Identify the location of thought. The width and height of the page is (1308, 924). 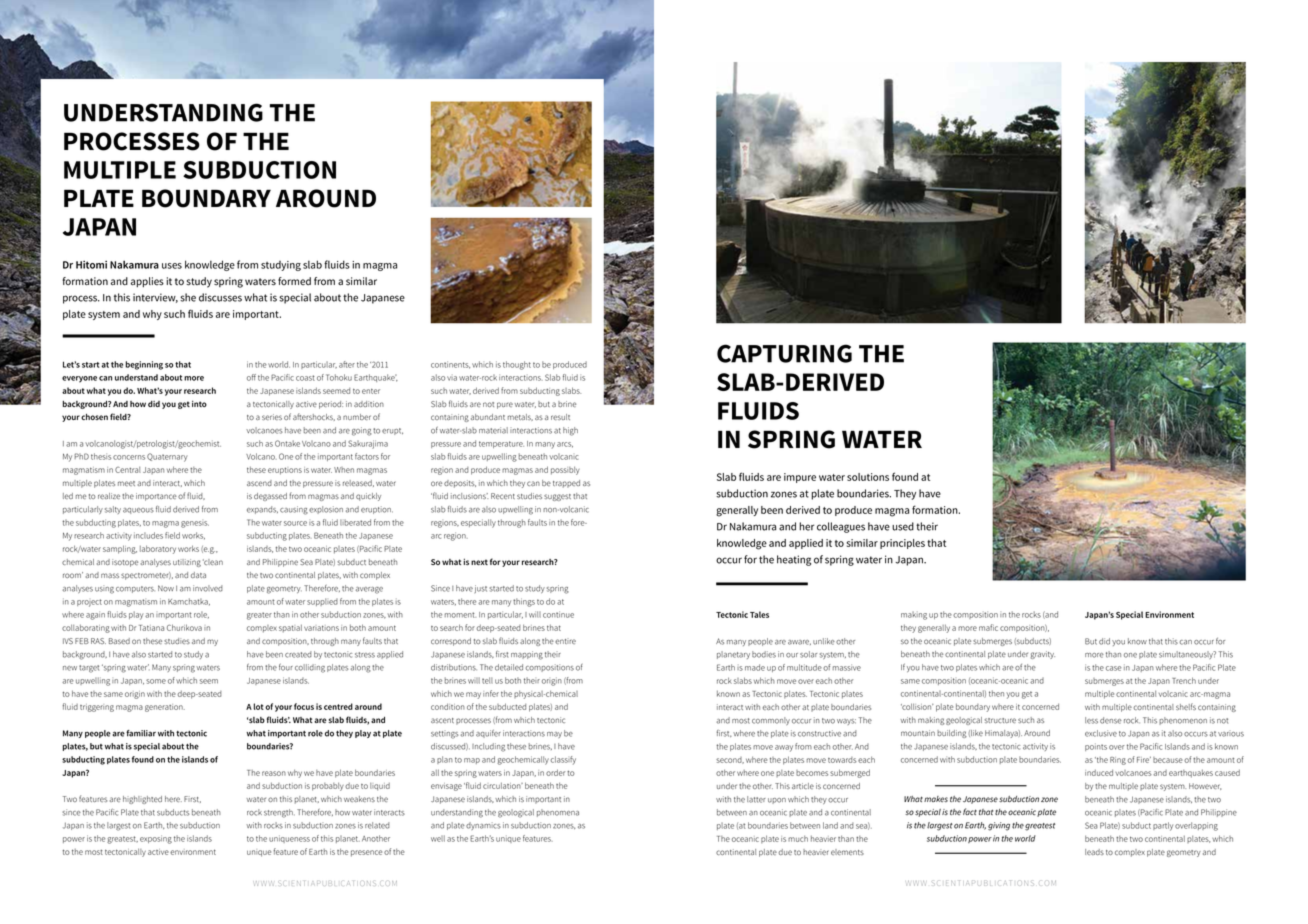
(517, 365).
